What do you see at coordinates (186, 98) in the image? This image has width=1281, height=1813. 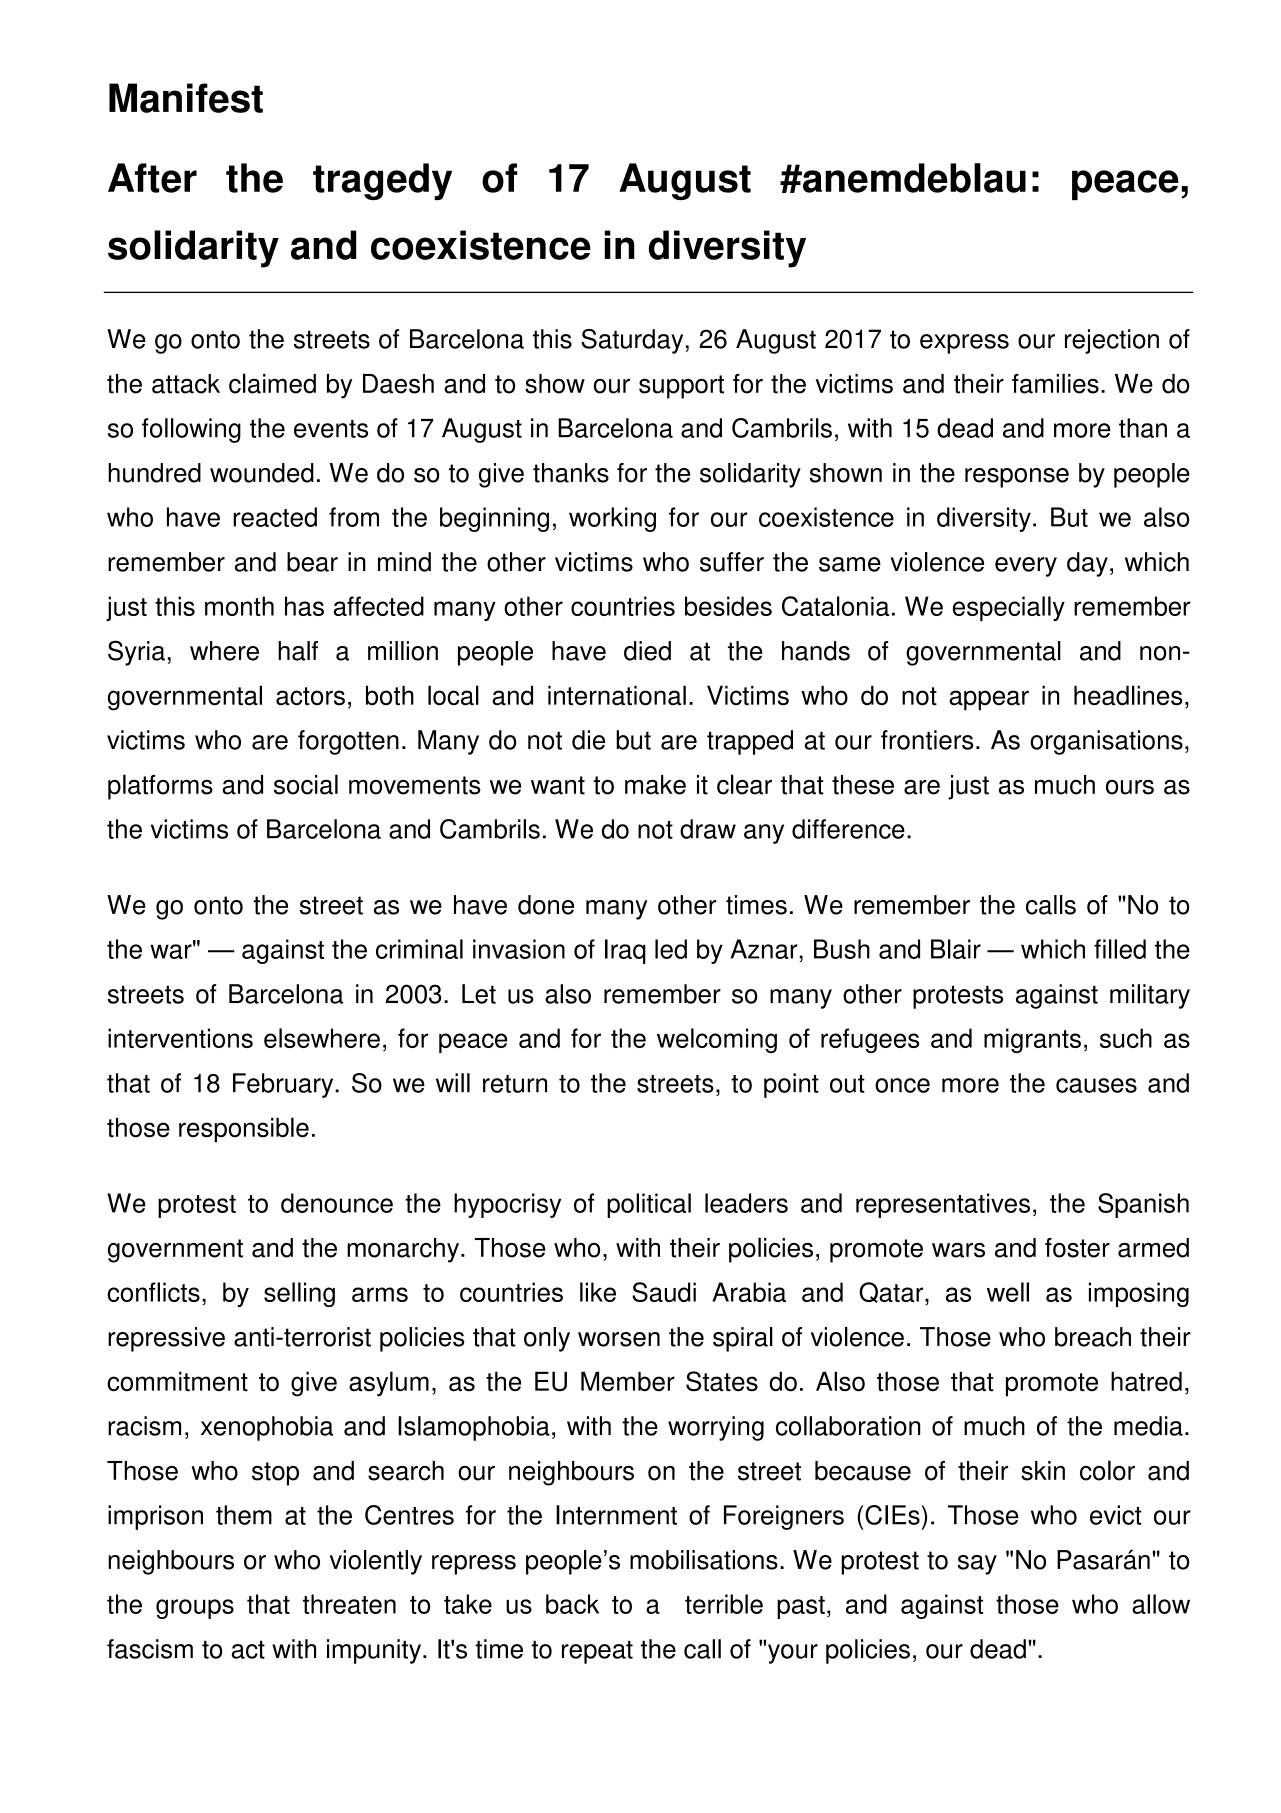 I see `Manifest` at bounding box center [186, 98].
